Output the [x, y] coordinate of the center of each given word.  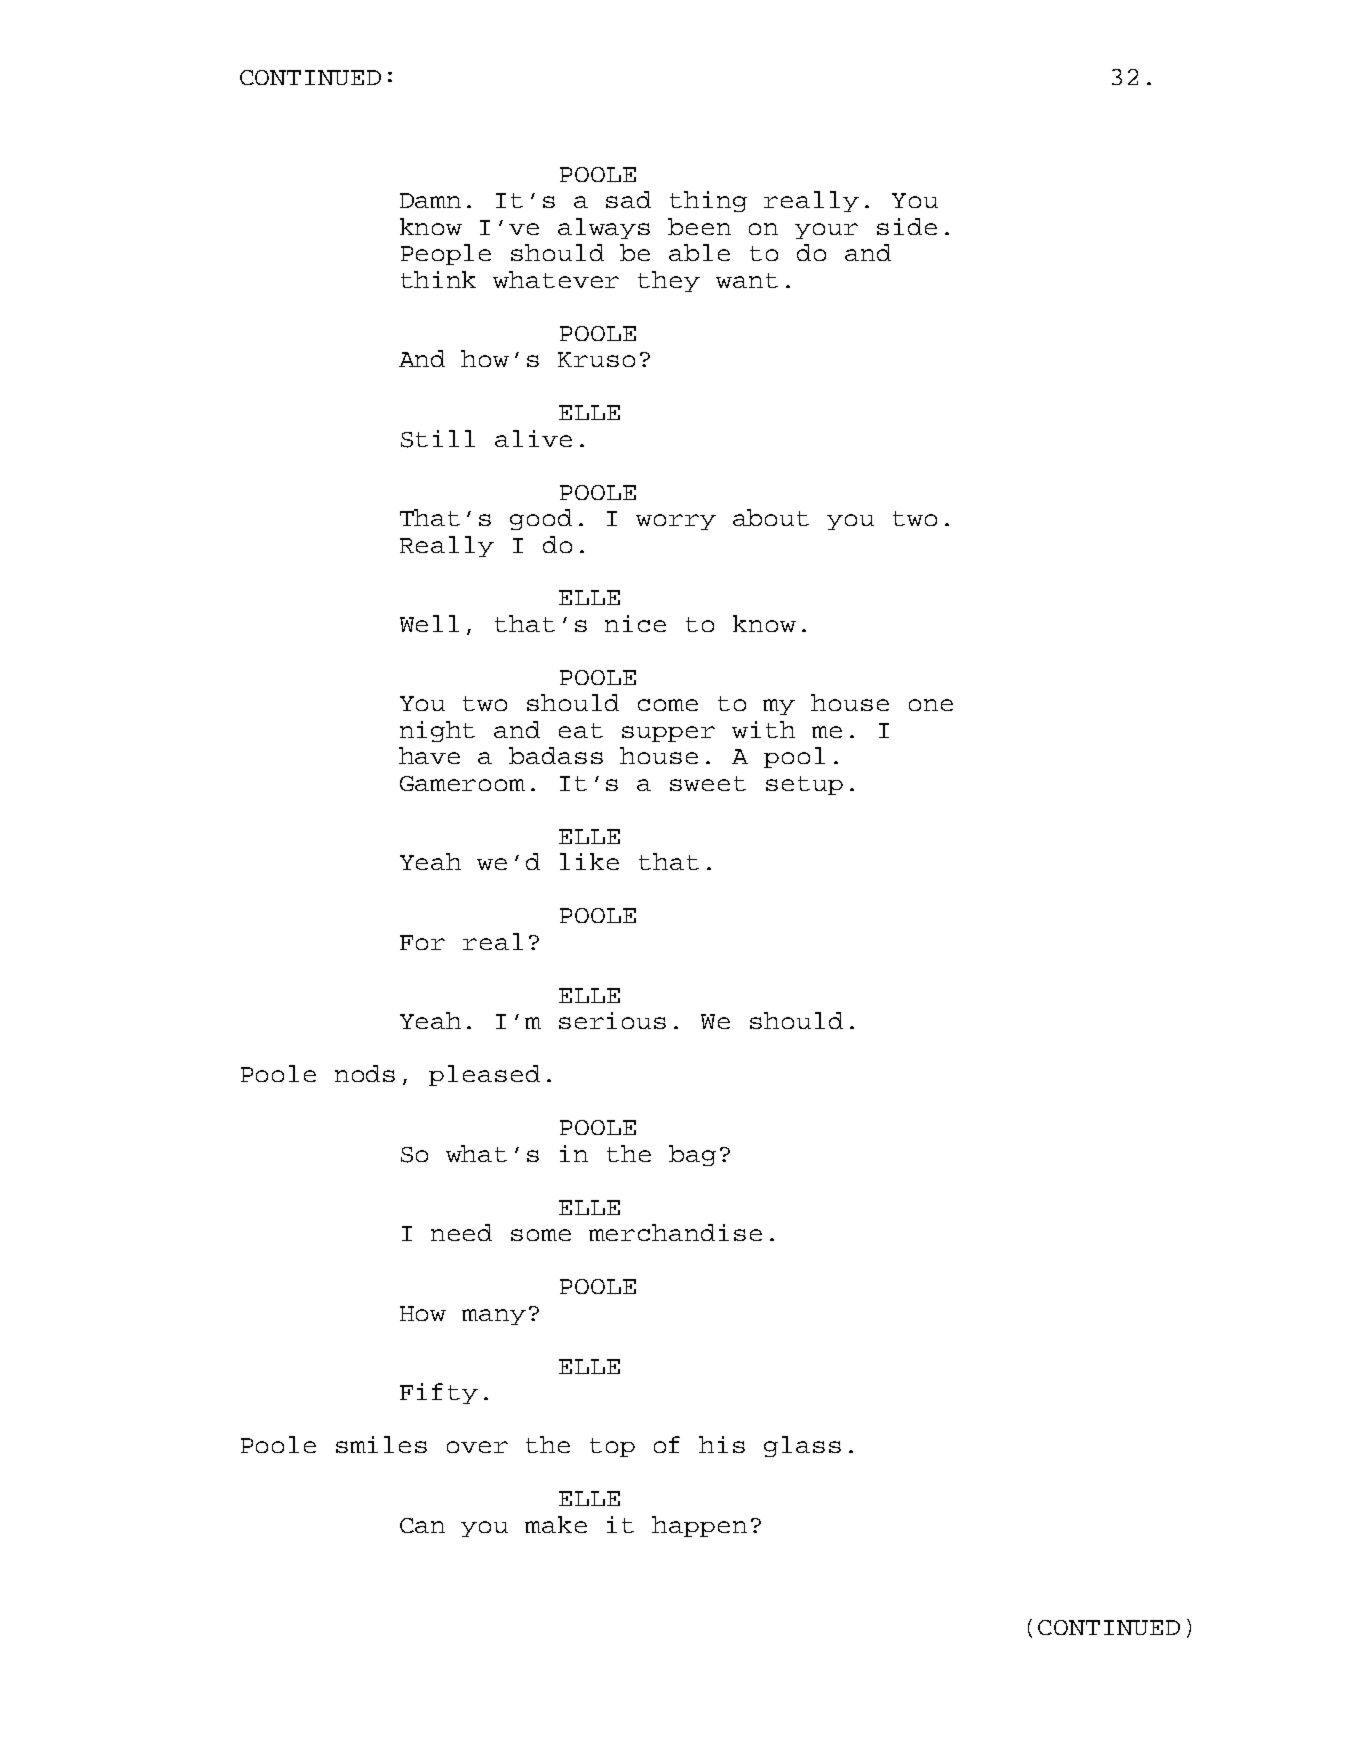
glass [802, 1446]
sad [628, 199]
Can [422, 1525]
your [826, 231]
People [446, 254]
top [612, 1447]
